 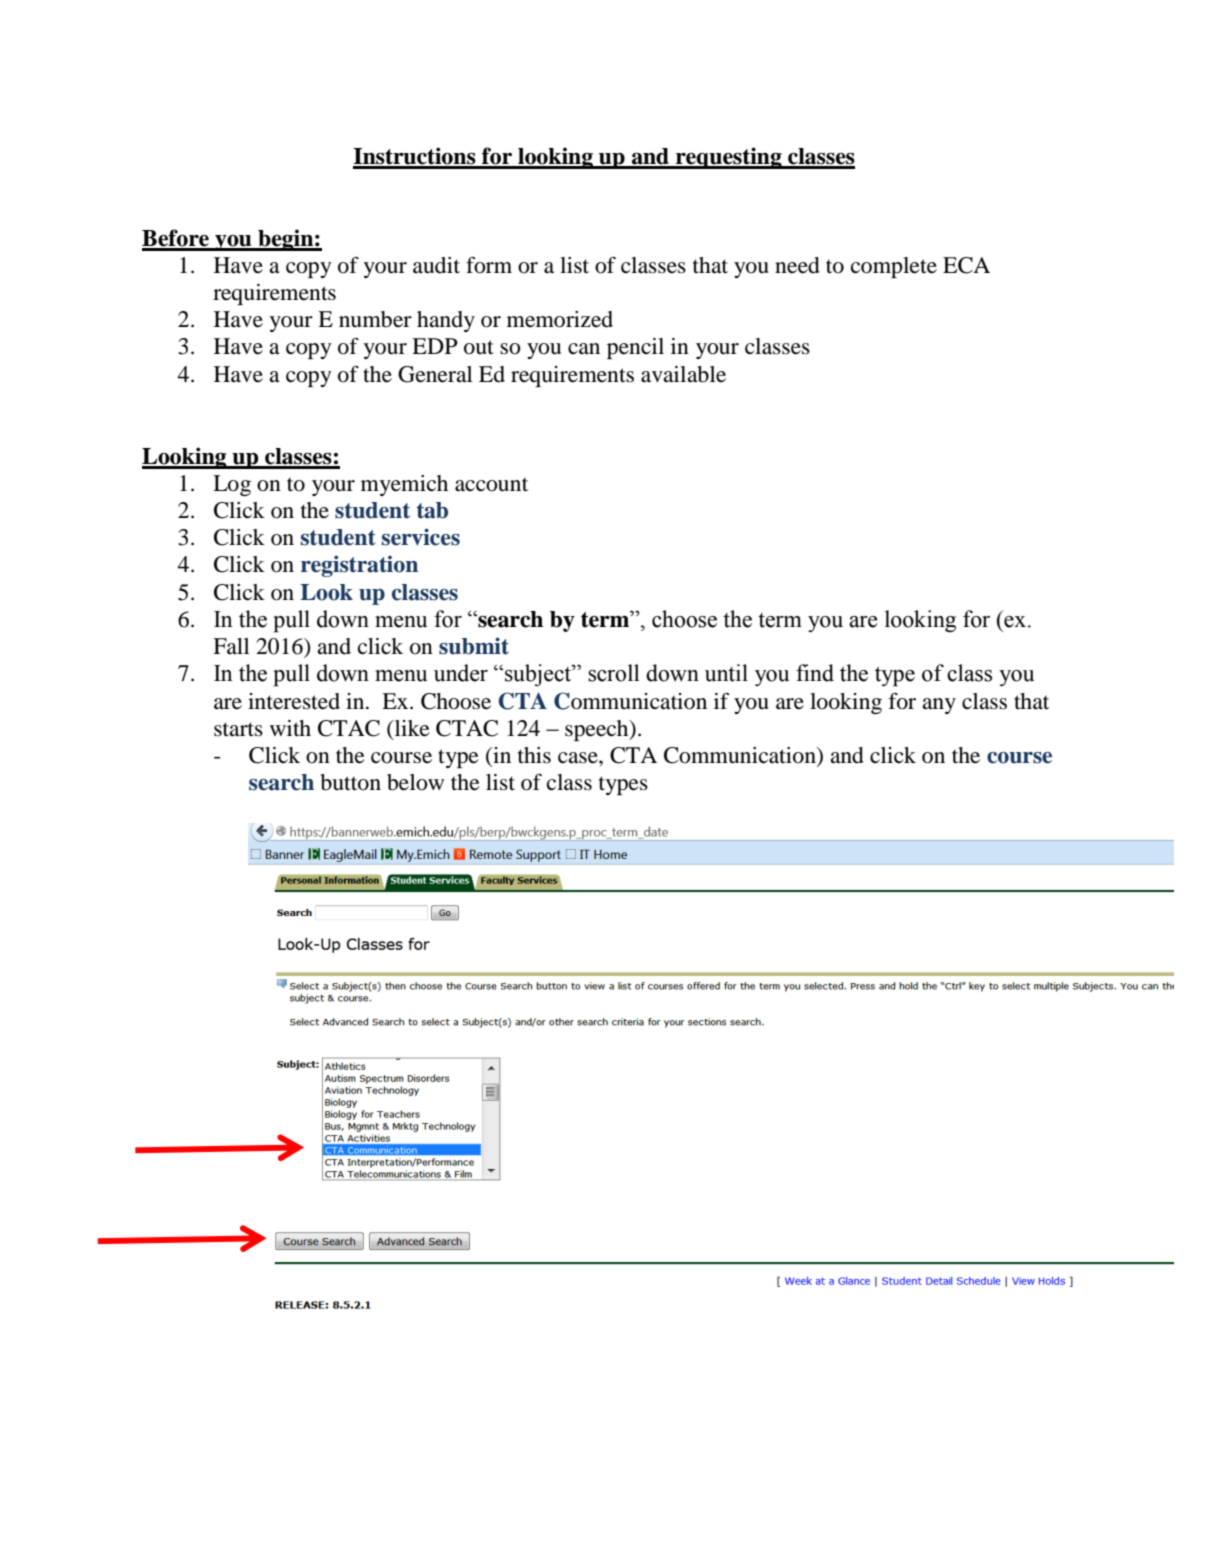 What do you see at coordinates (436, 265) in the screenshot?
I see `audit` at bounding box center [436, 265].
